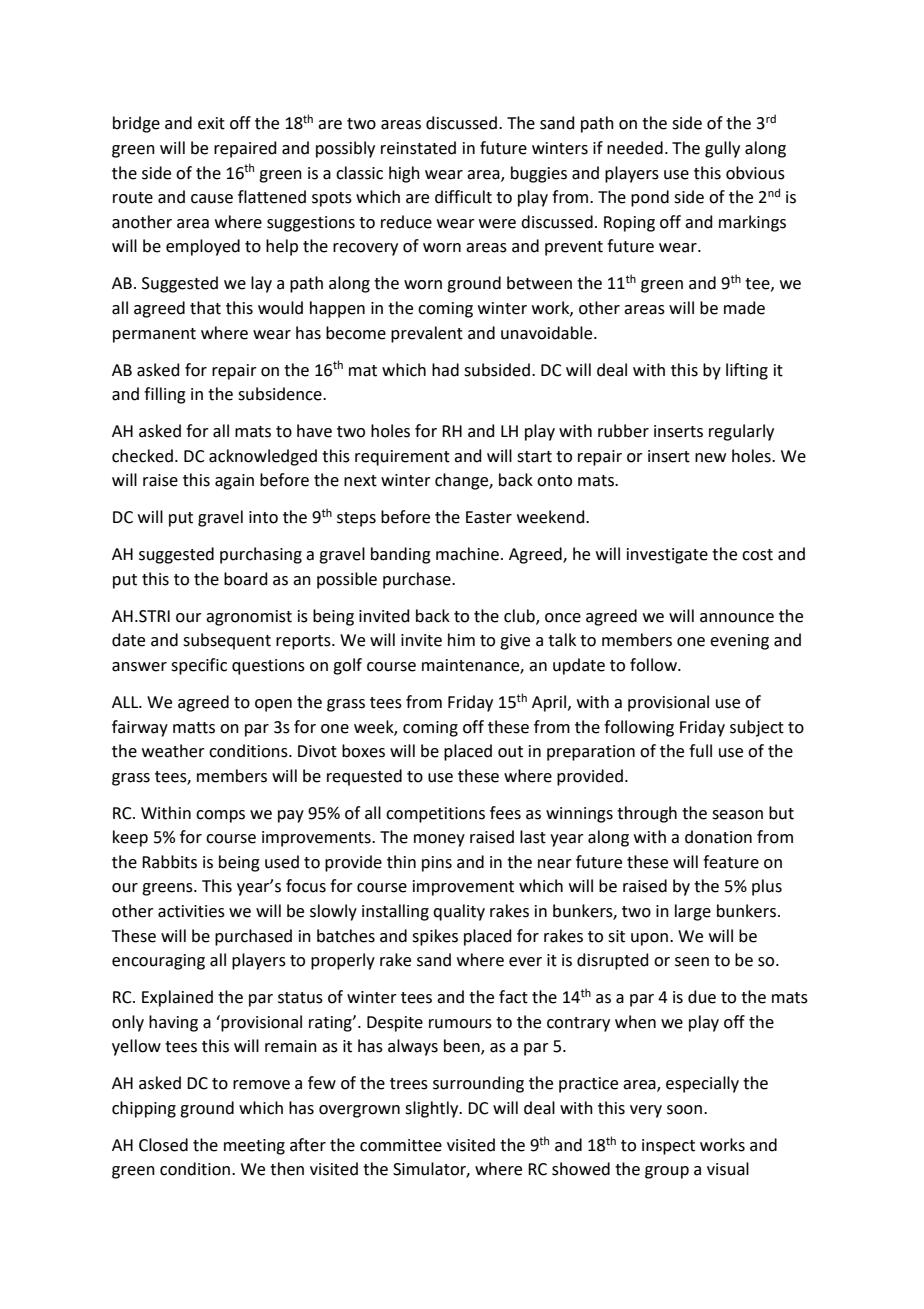 The image size is (924, 1309). What do you see at coordinates (739, 642) in the image?
I see `evening` at bounding box center [739, 642].
